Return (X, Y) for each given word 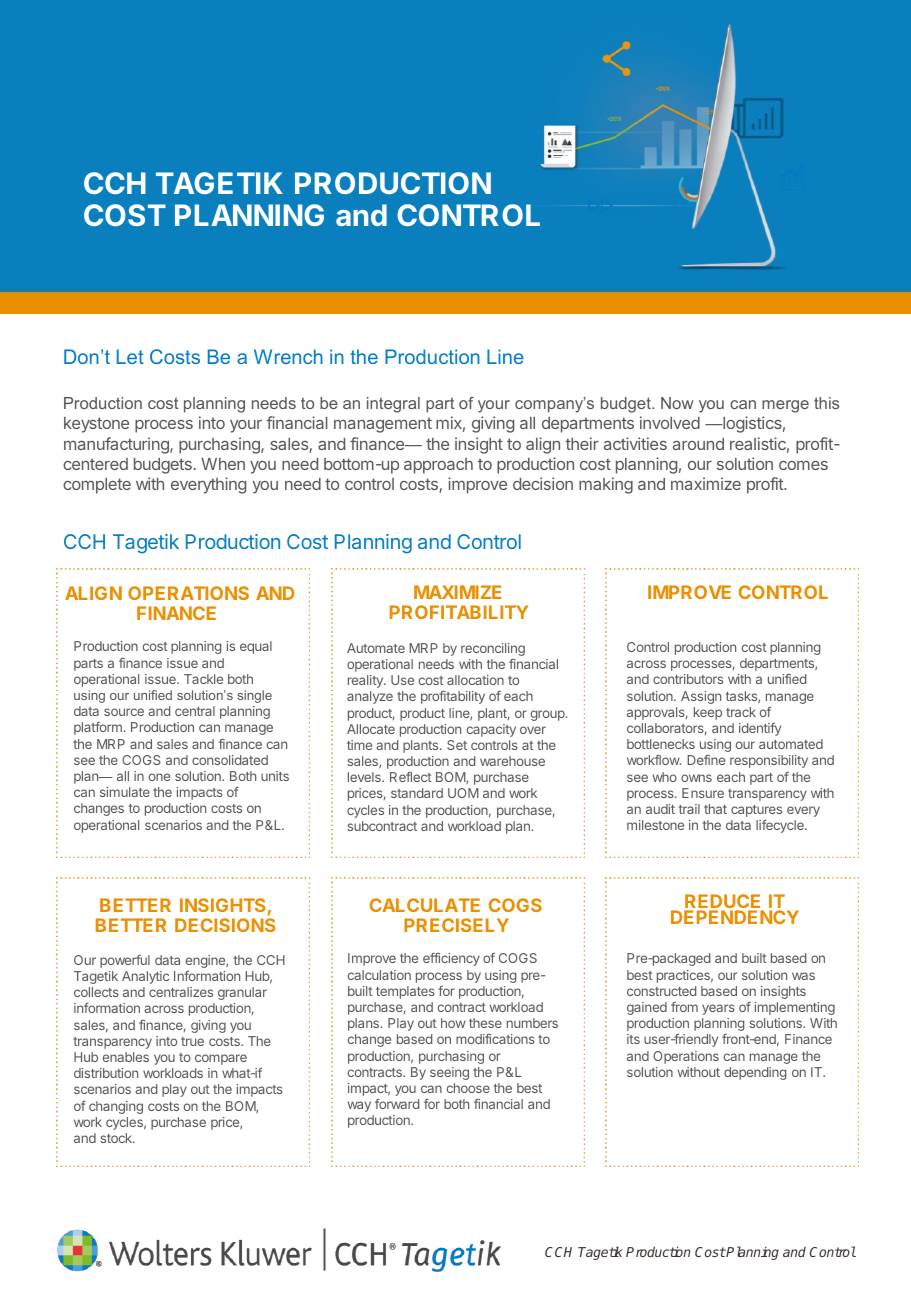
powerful (125, 961)
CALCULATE (425, 905)
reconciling (493, 649)
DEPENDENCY (735, 917)
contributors (688, 679)
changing (116, 1107)
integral (393, 405)
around (698, 444)
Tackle (203, 679)
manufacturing (117, 445)
